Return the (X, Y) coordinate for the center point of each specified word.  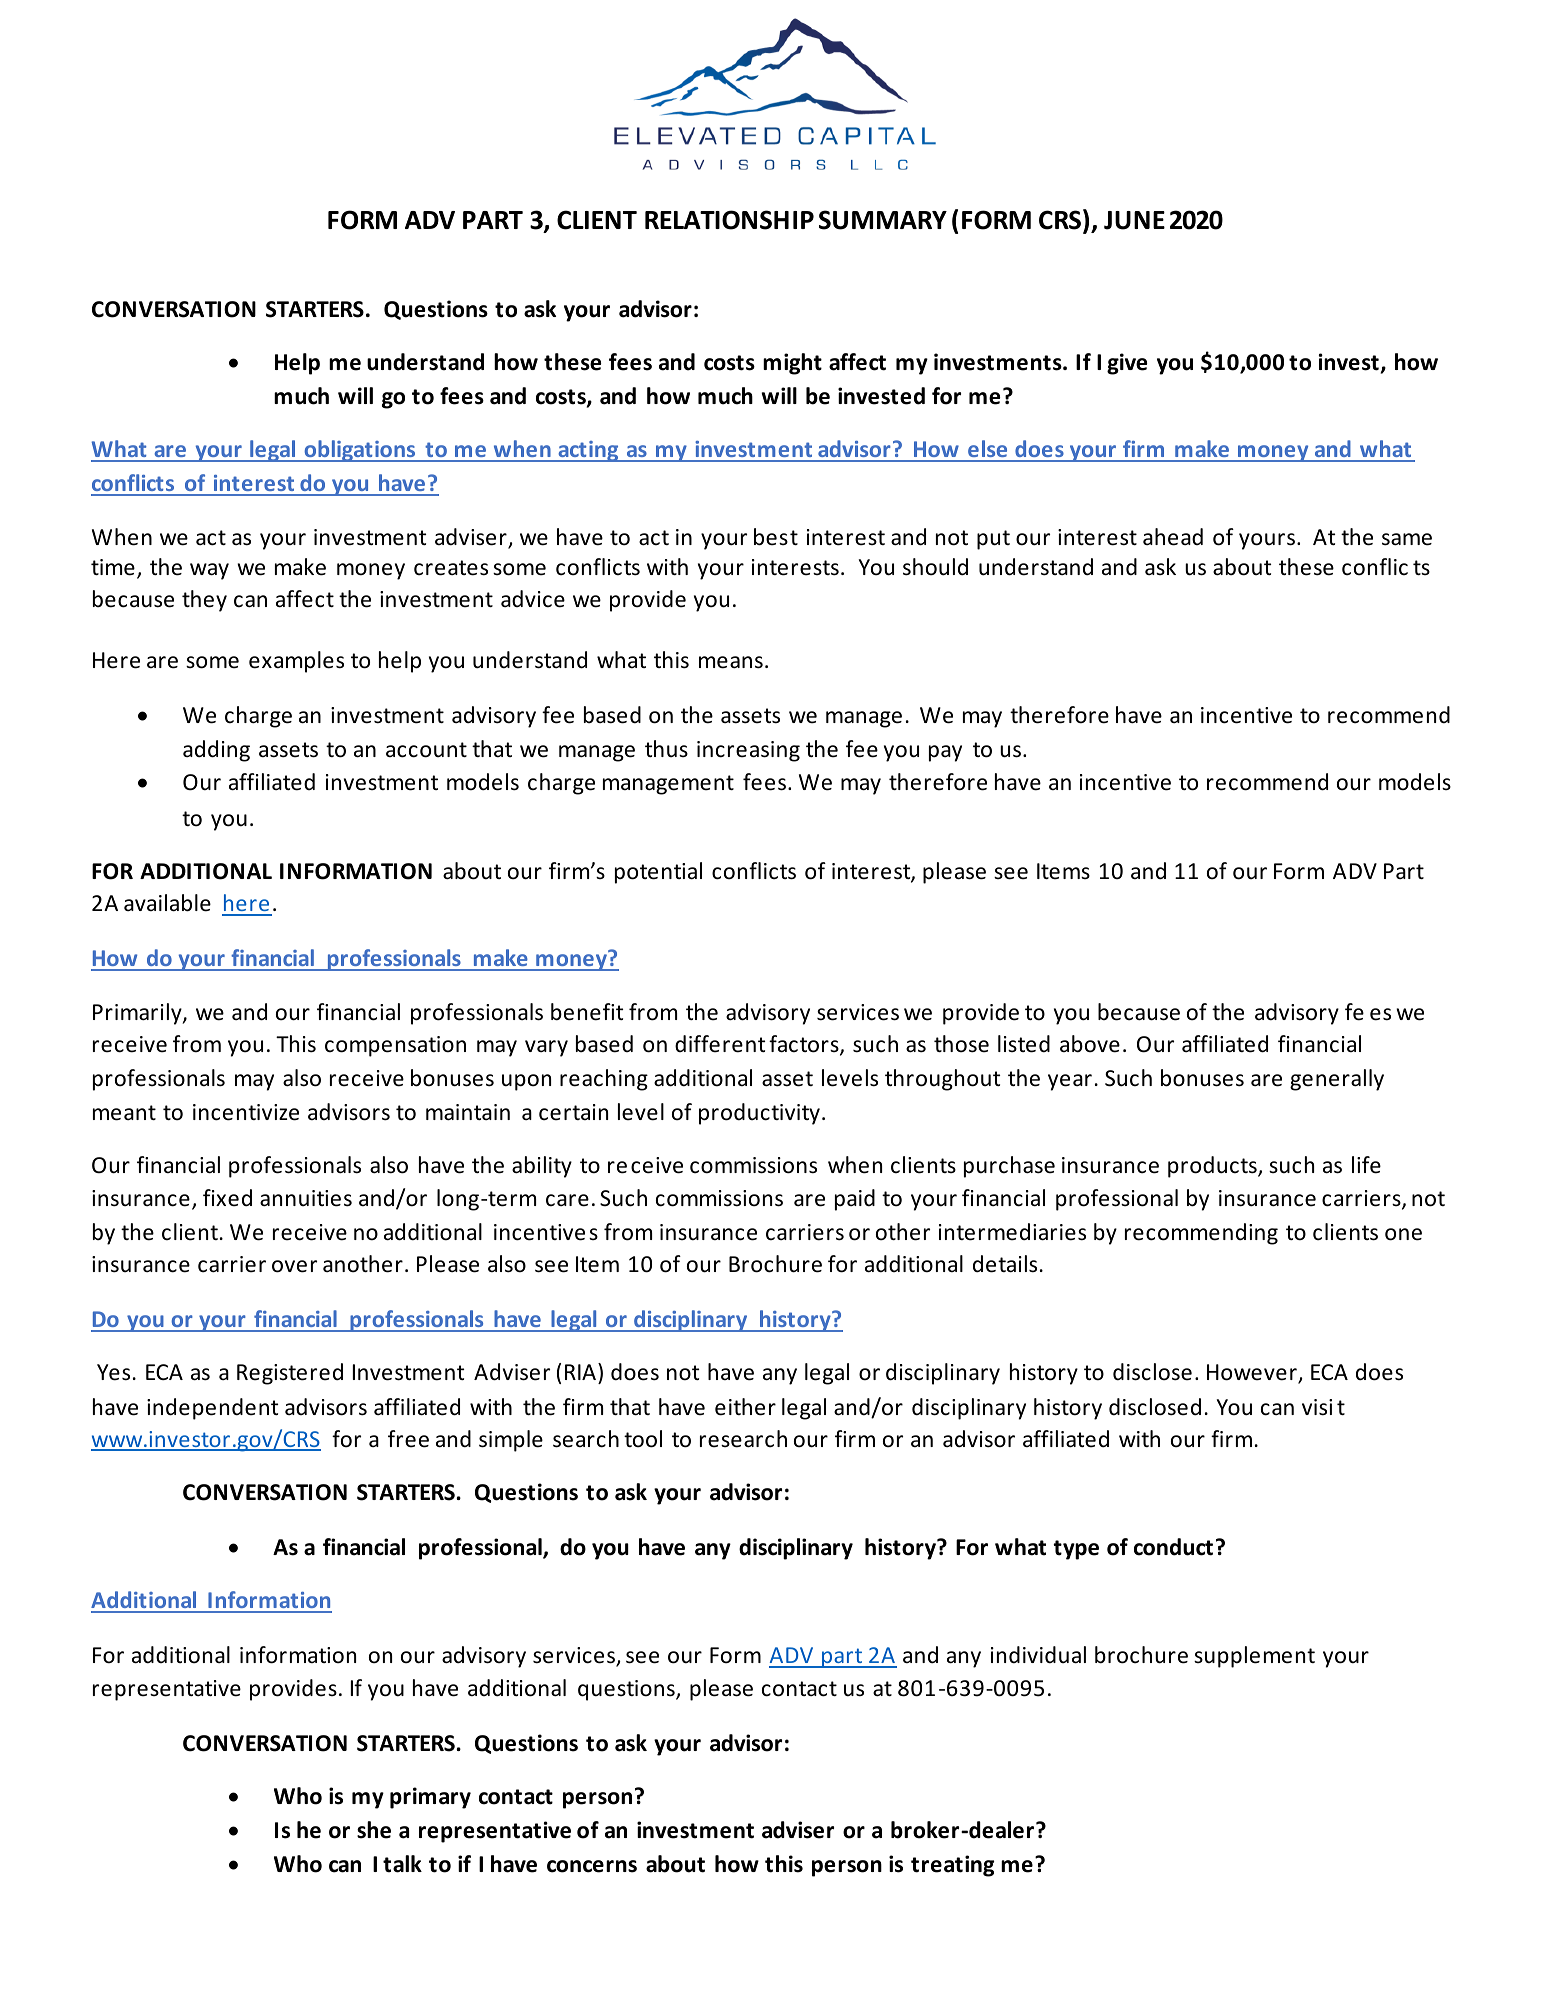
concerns (592, 1866)
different (720, 1044)
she (374, 1830)
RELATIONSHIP (729, 220)
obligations (360, 451)
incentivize (246, 1112)
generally (1337, 1080)
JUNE (1134, 220)
